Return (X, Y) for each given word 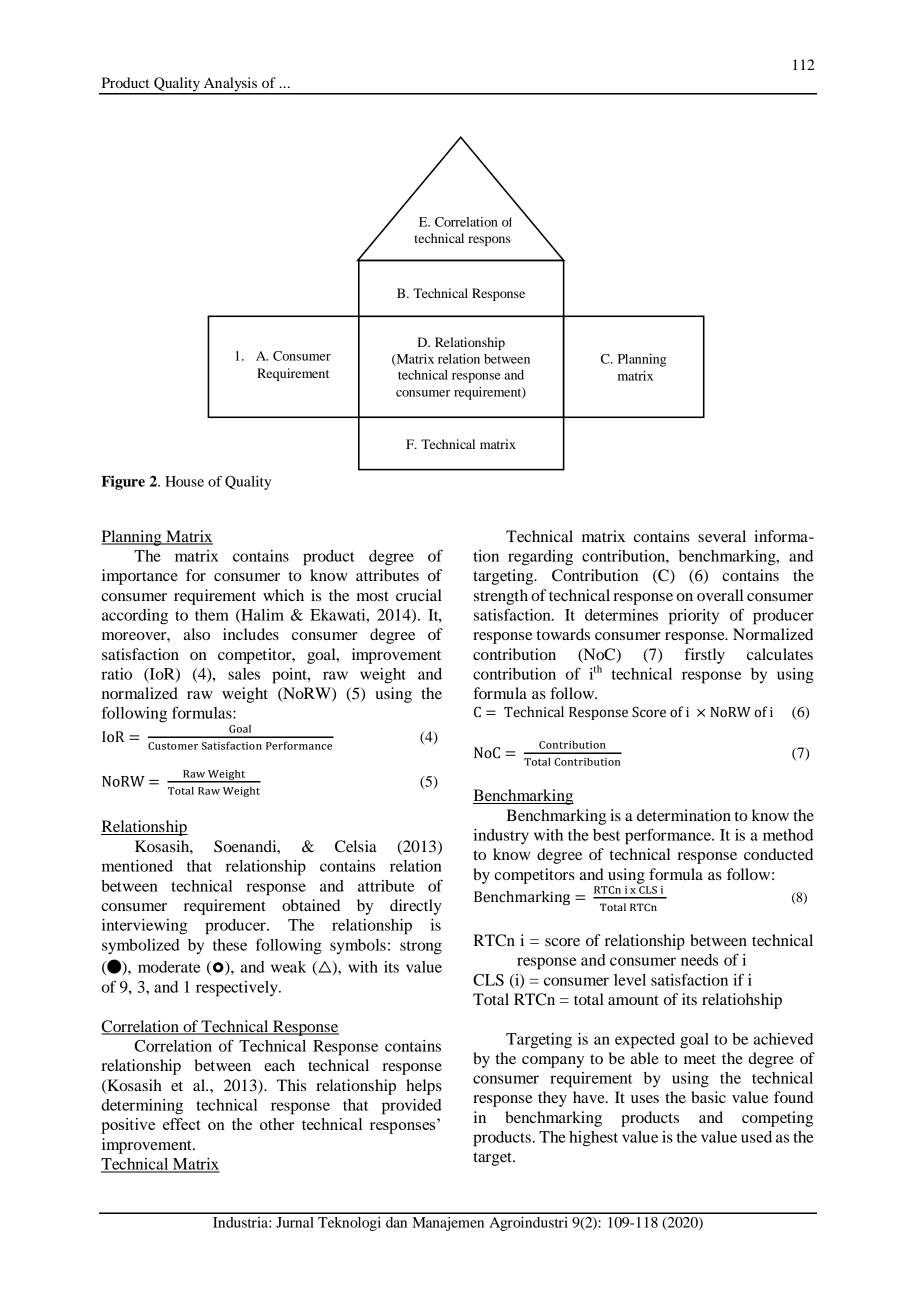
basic (708, 1097)
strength (501, 597)
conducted (778, 854)
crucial (419, 595)
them (212, 615)
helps (424, 1087)
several (722, 536)
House (184, 481)
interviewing (144, 927)
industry (501, 837)
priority (694, 617)
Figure (123, 482)
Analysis (230, 85)
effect (182, 1124)
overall (720, 595)
